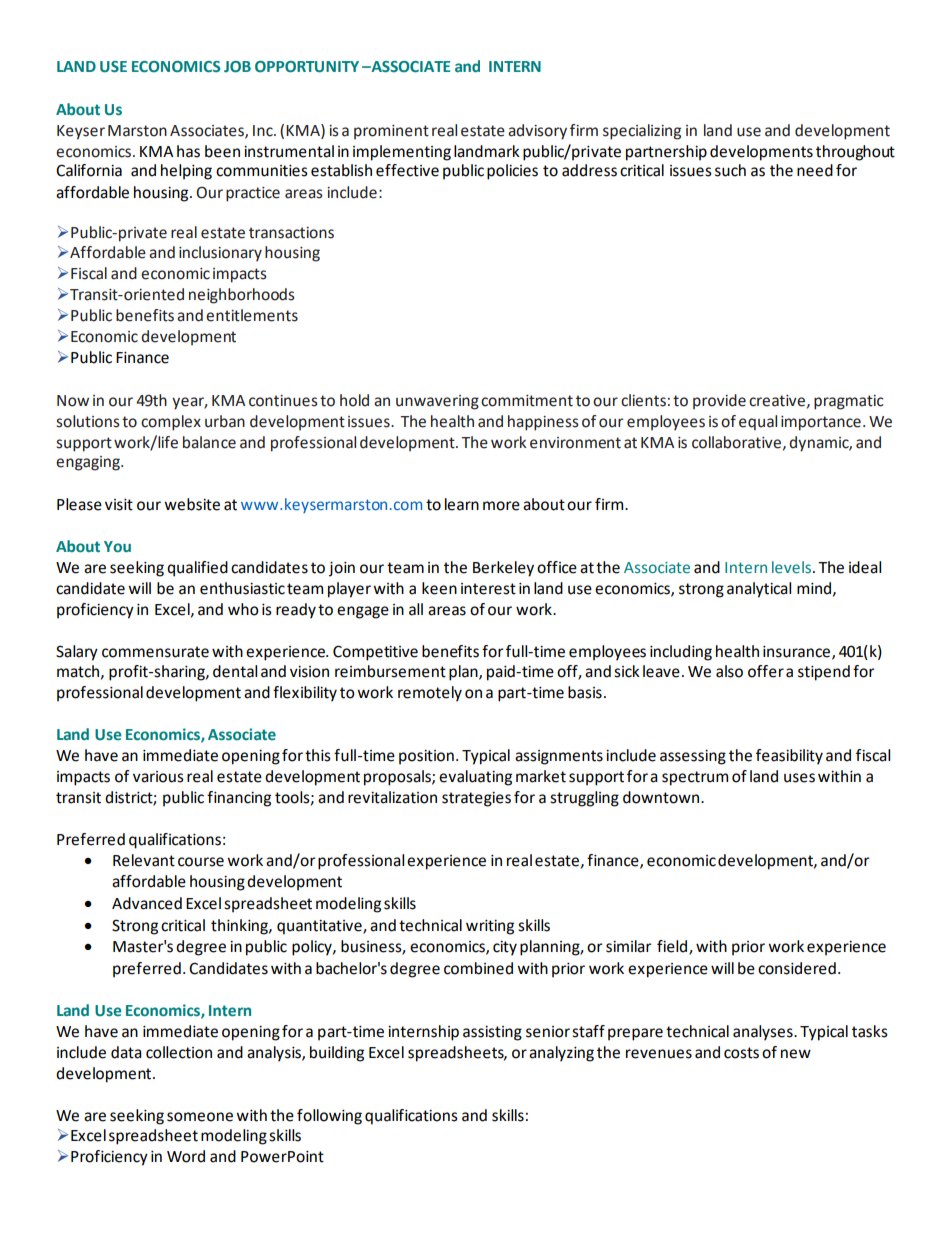  I want to click on assisting, so click(492, 1033).
